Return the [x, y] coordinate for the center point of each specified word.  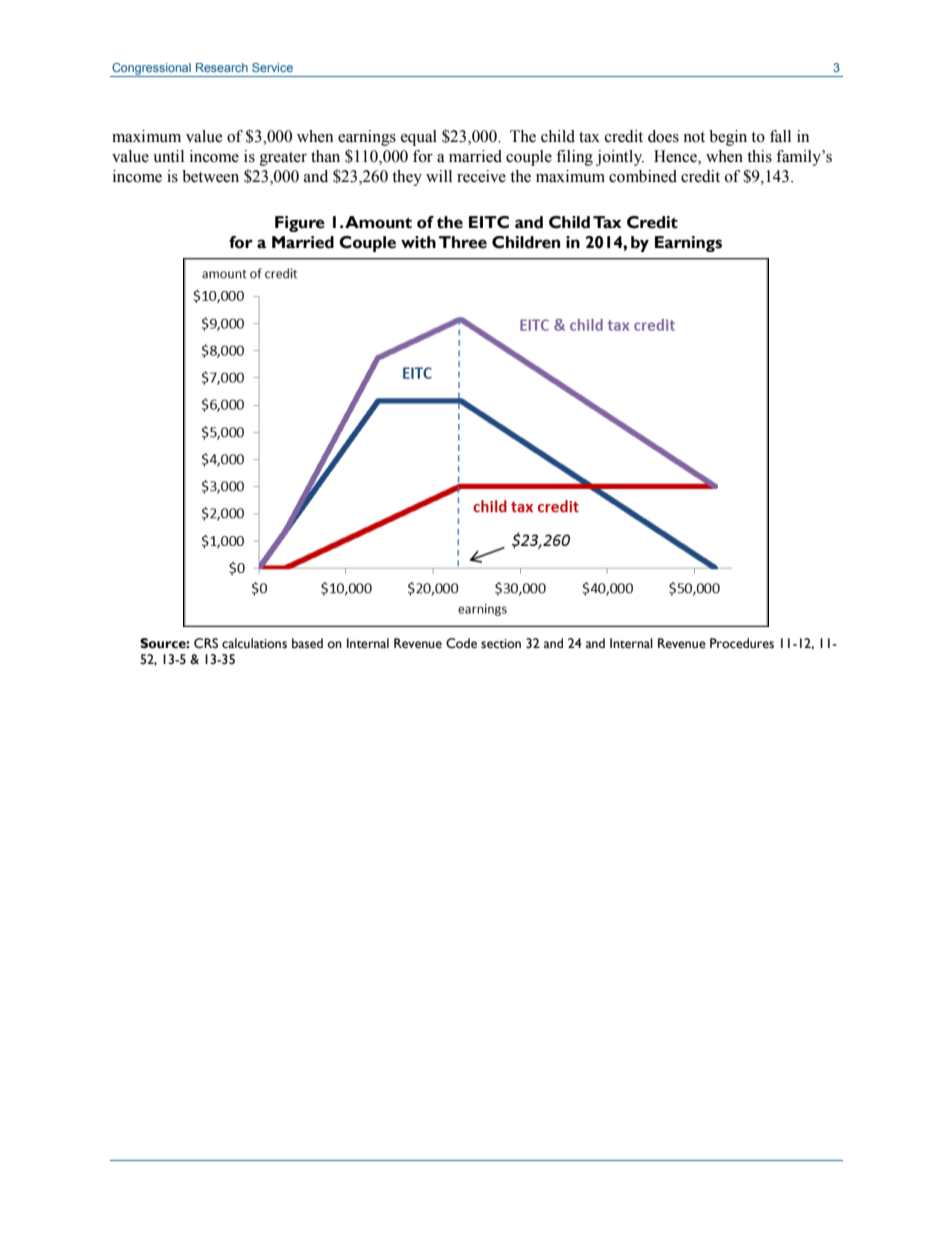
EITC [489, 222]
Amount [378, 222]
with [418, 242]
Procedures [742, 643]
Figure [300, 224]
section [501, 644]
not [694, 137]
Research [222, 67]
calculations [254, 643]
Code [461, 643]
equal [419, 138]
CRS [206, 643]
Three [463, 242]
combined [643, 176]
